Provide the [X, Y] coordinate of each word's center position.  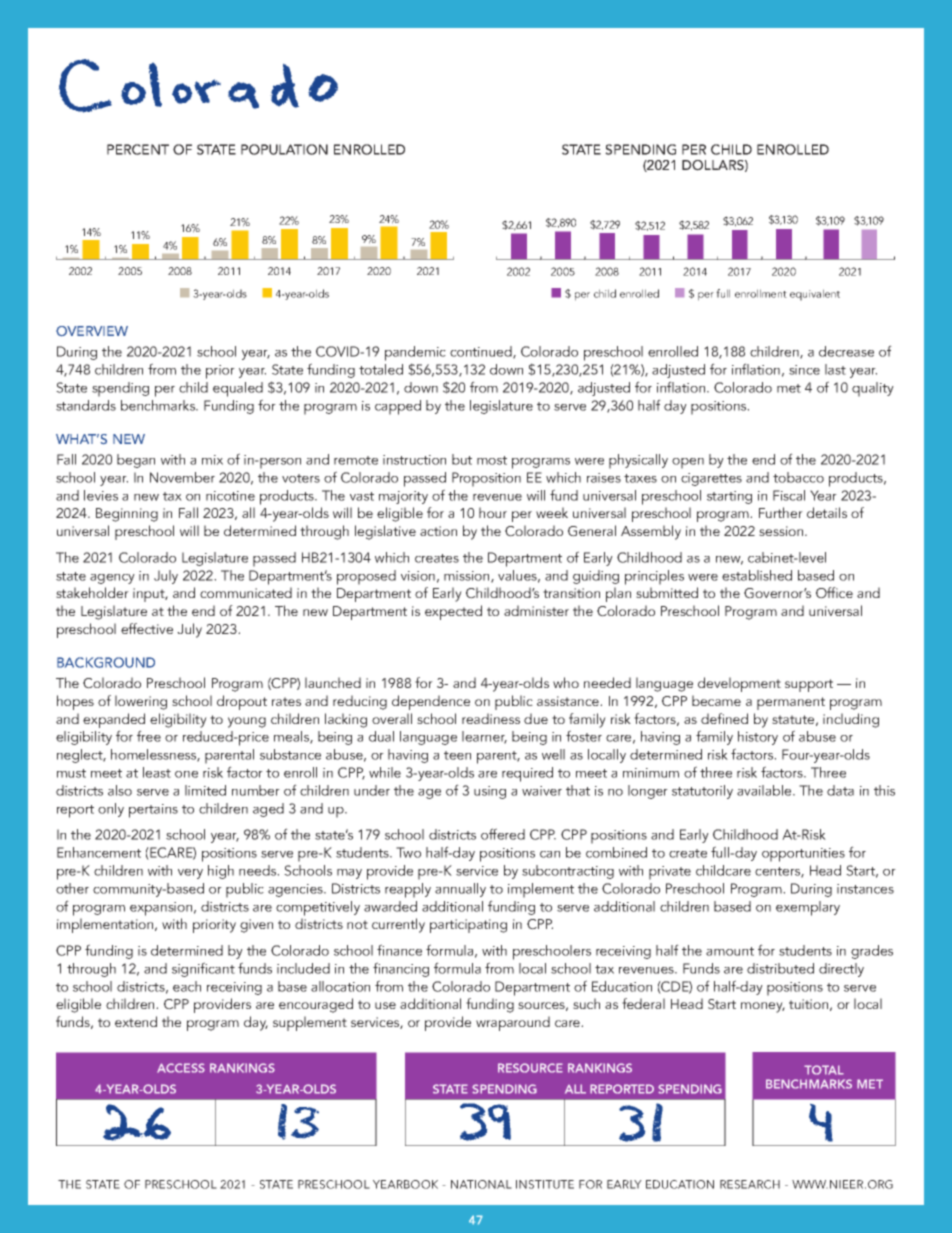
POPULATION [284, 149]
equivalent [815, 295]
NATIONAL [481, 1184]
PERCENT [138, 149]
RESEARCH [750, 1184]
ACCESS [181, 1068]
